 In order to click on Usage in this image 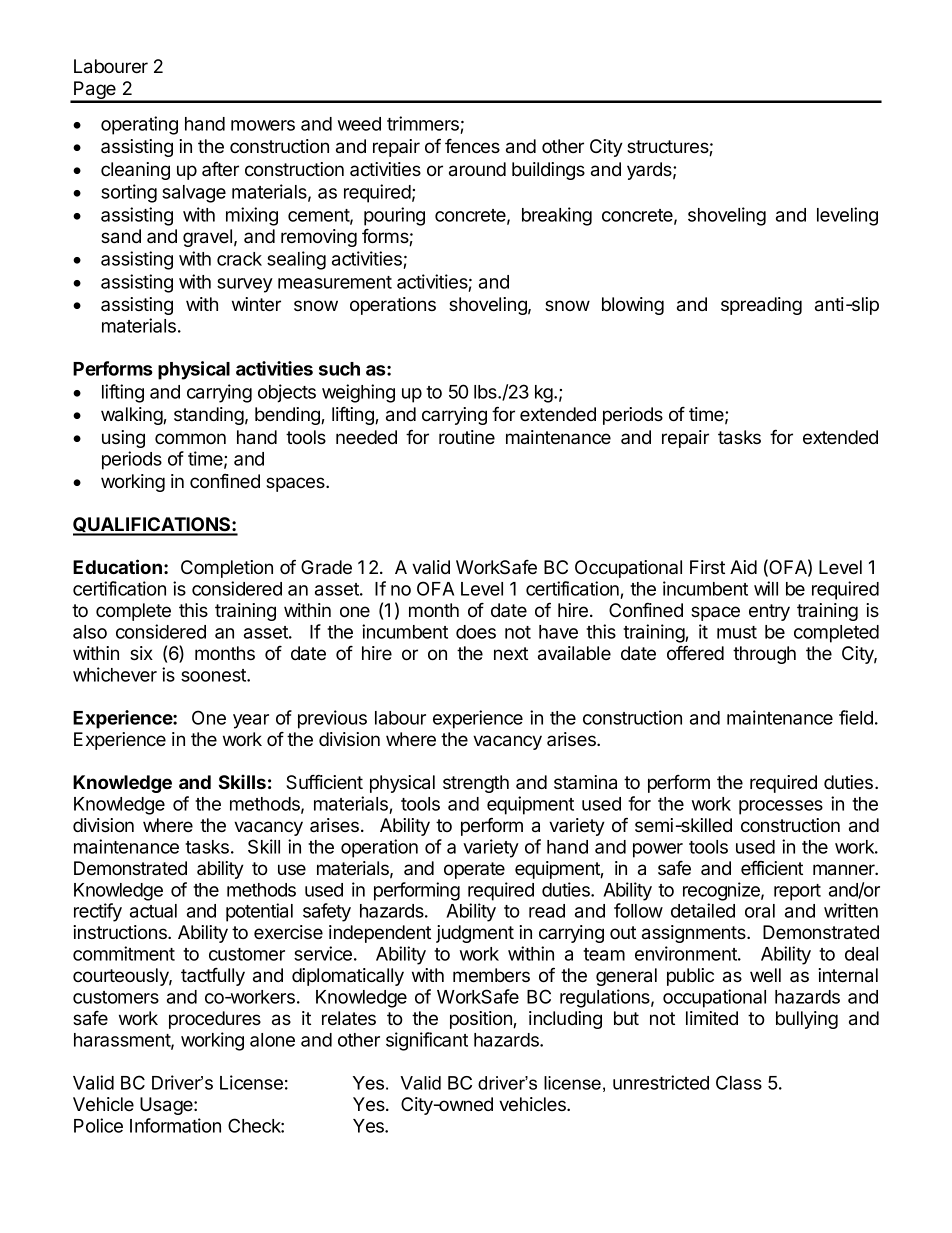, I will do `click(167, 1106)`.
